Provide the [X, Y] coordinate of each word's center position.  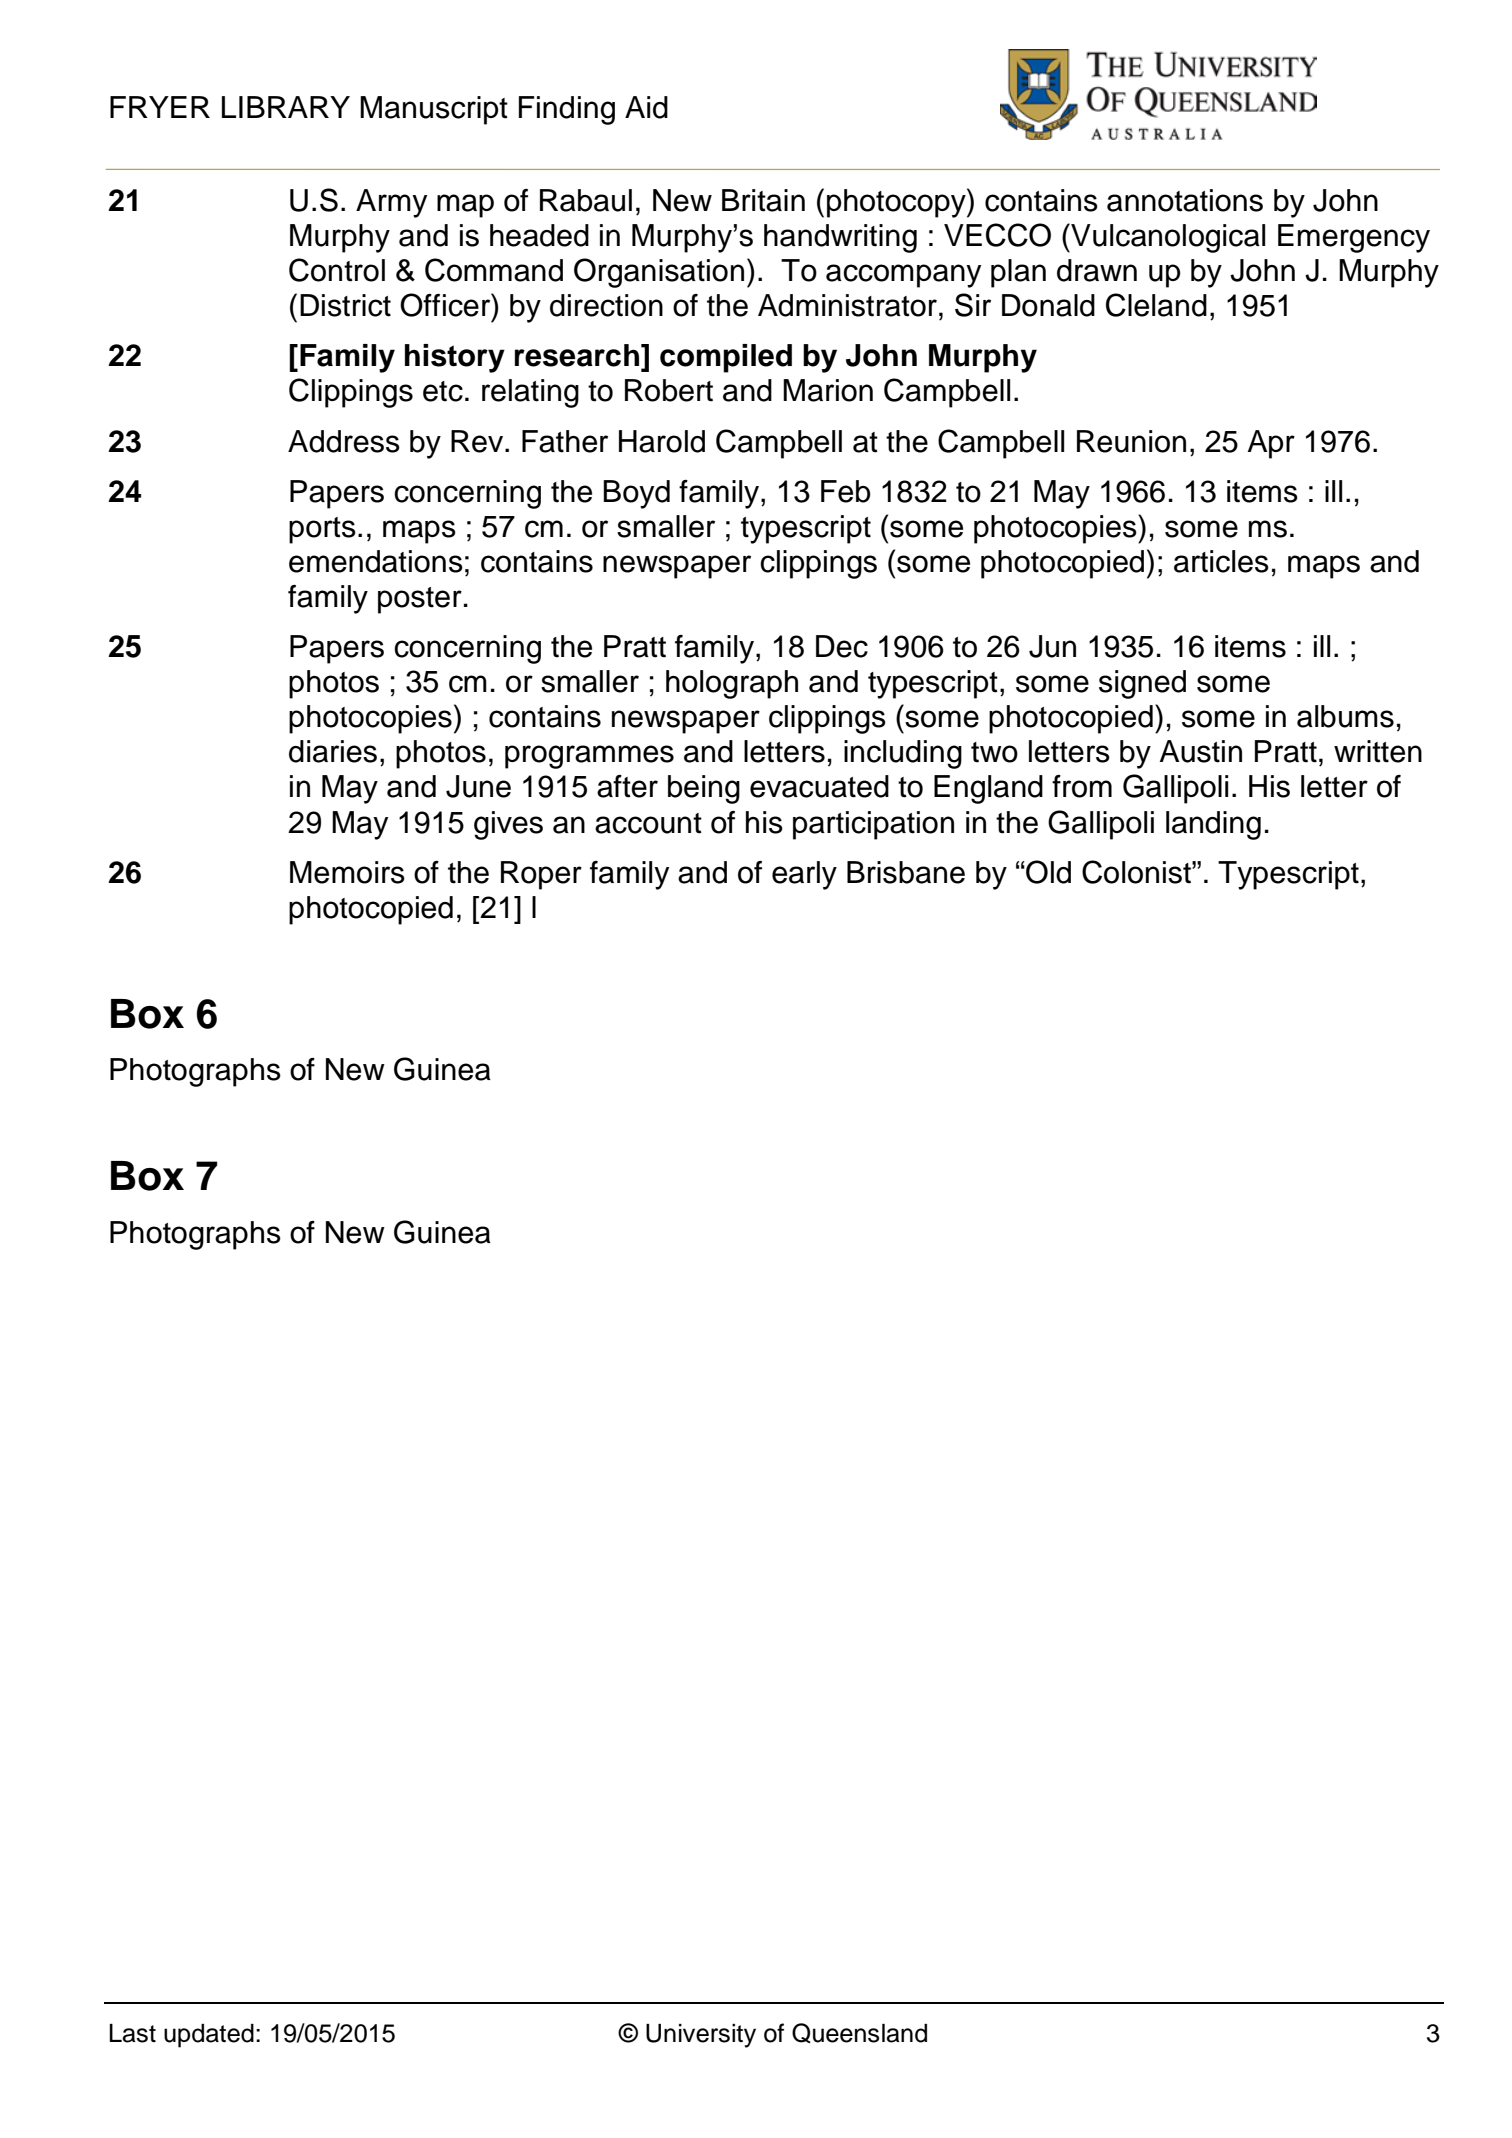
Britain [763, 200]
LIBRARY [286, 107]
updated [209, 2036]
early [804, 875]
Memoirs [347, 872]
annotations [1185, 200]
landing [1213, 825]
